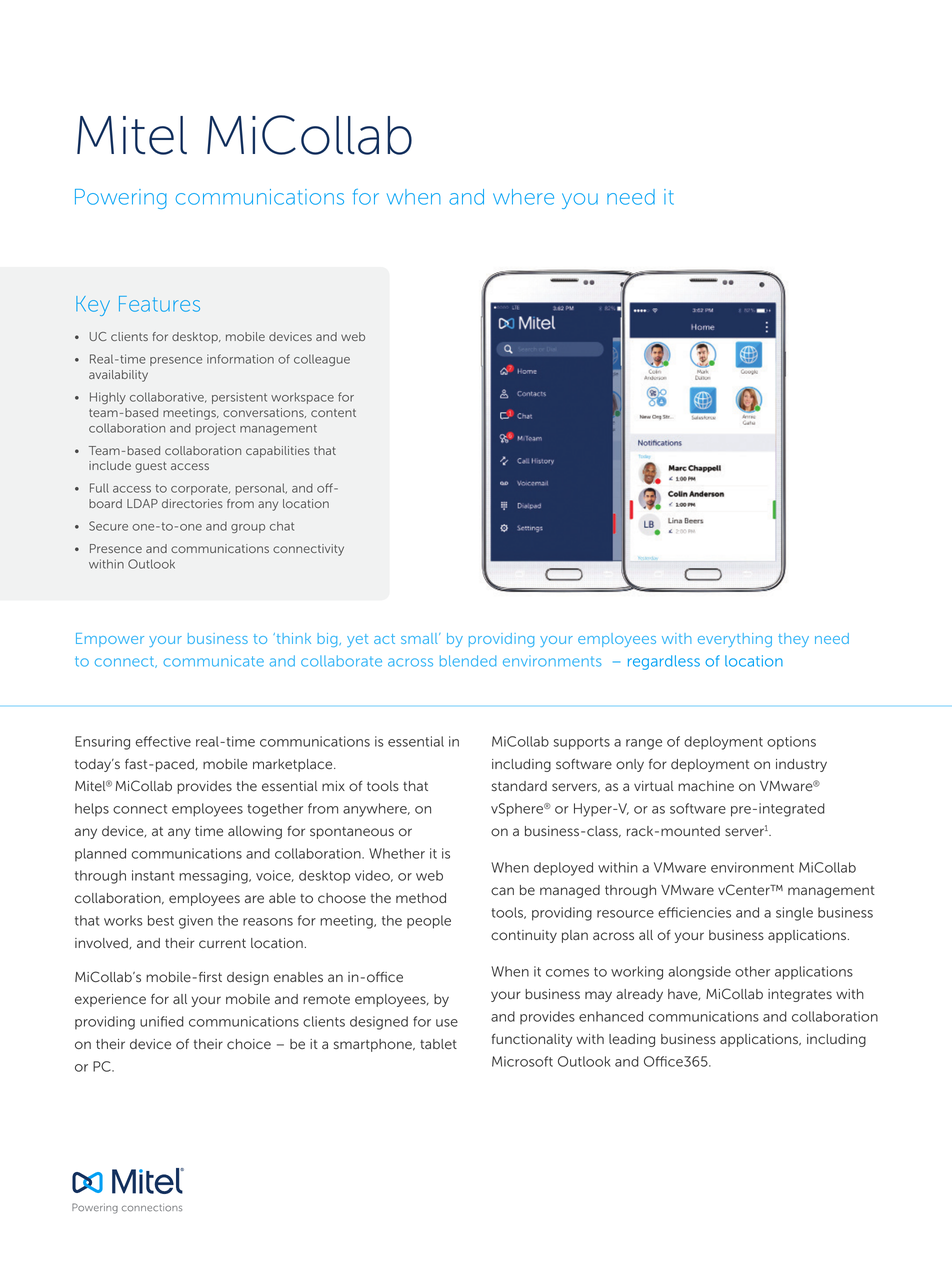 The image size is (952, 1265). I want to click on Powering, so click(121, 199).
